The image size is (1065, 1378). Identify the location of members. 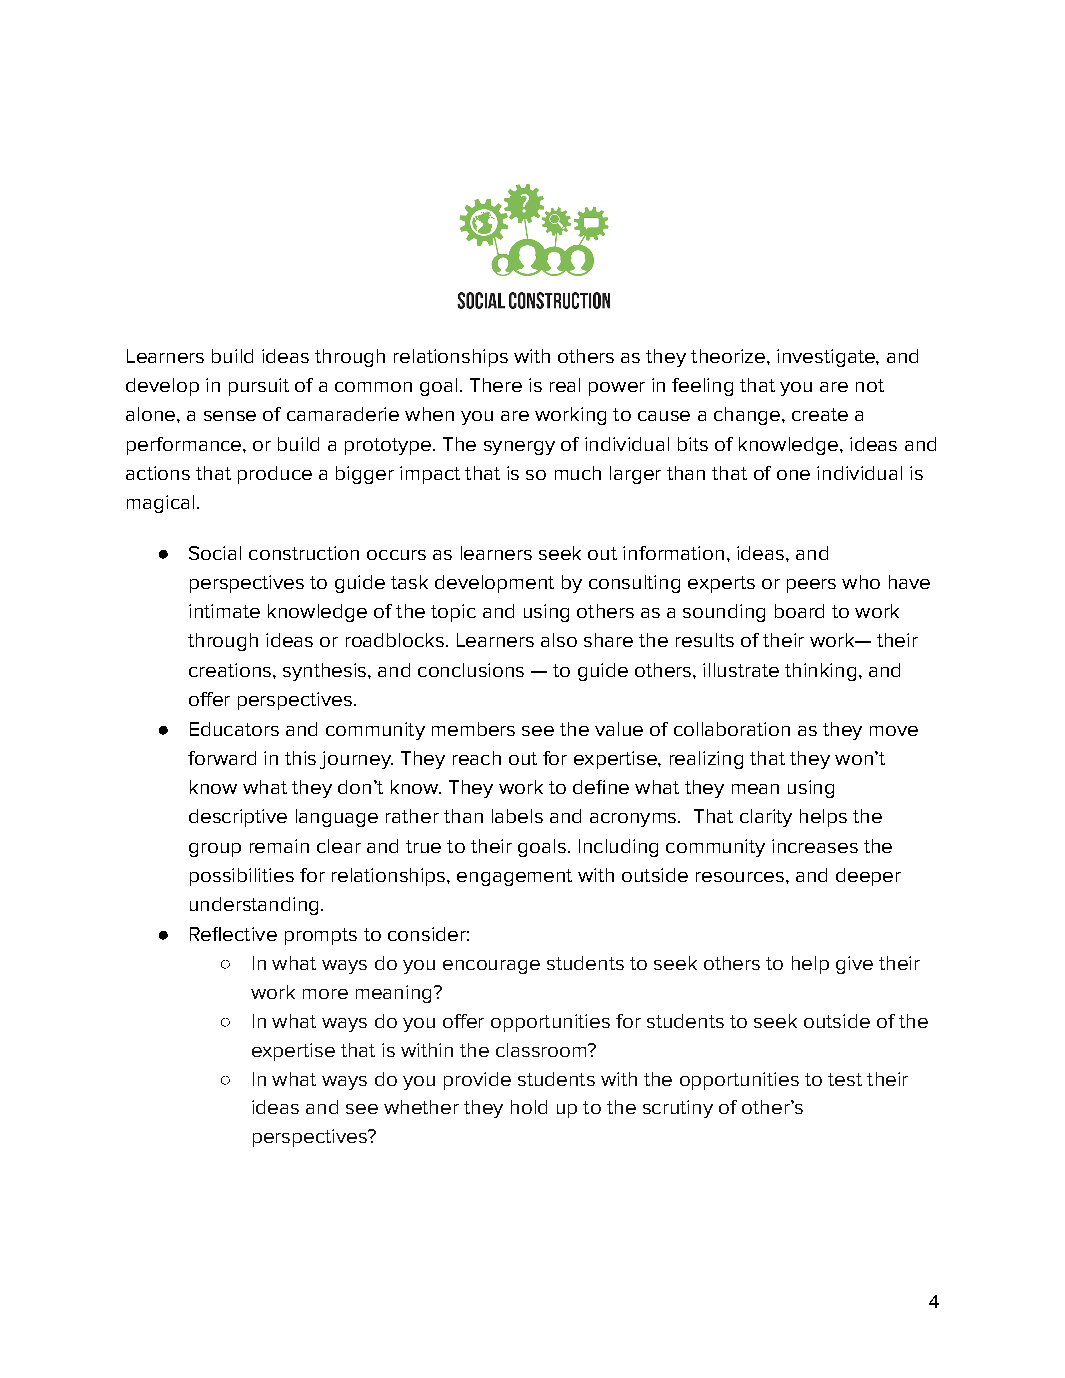
(473, 729).
